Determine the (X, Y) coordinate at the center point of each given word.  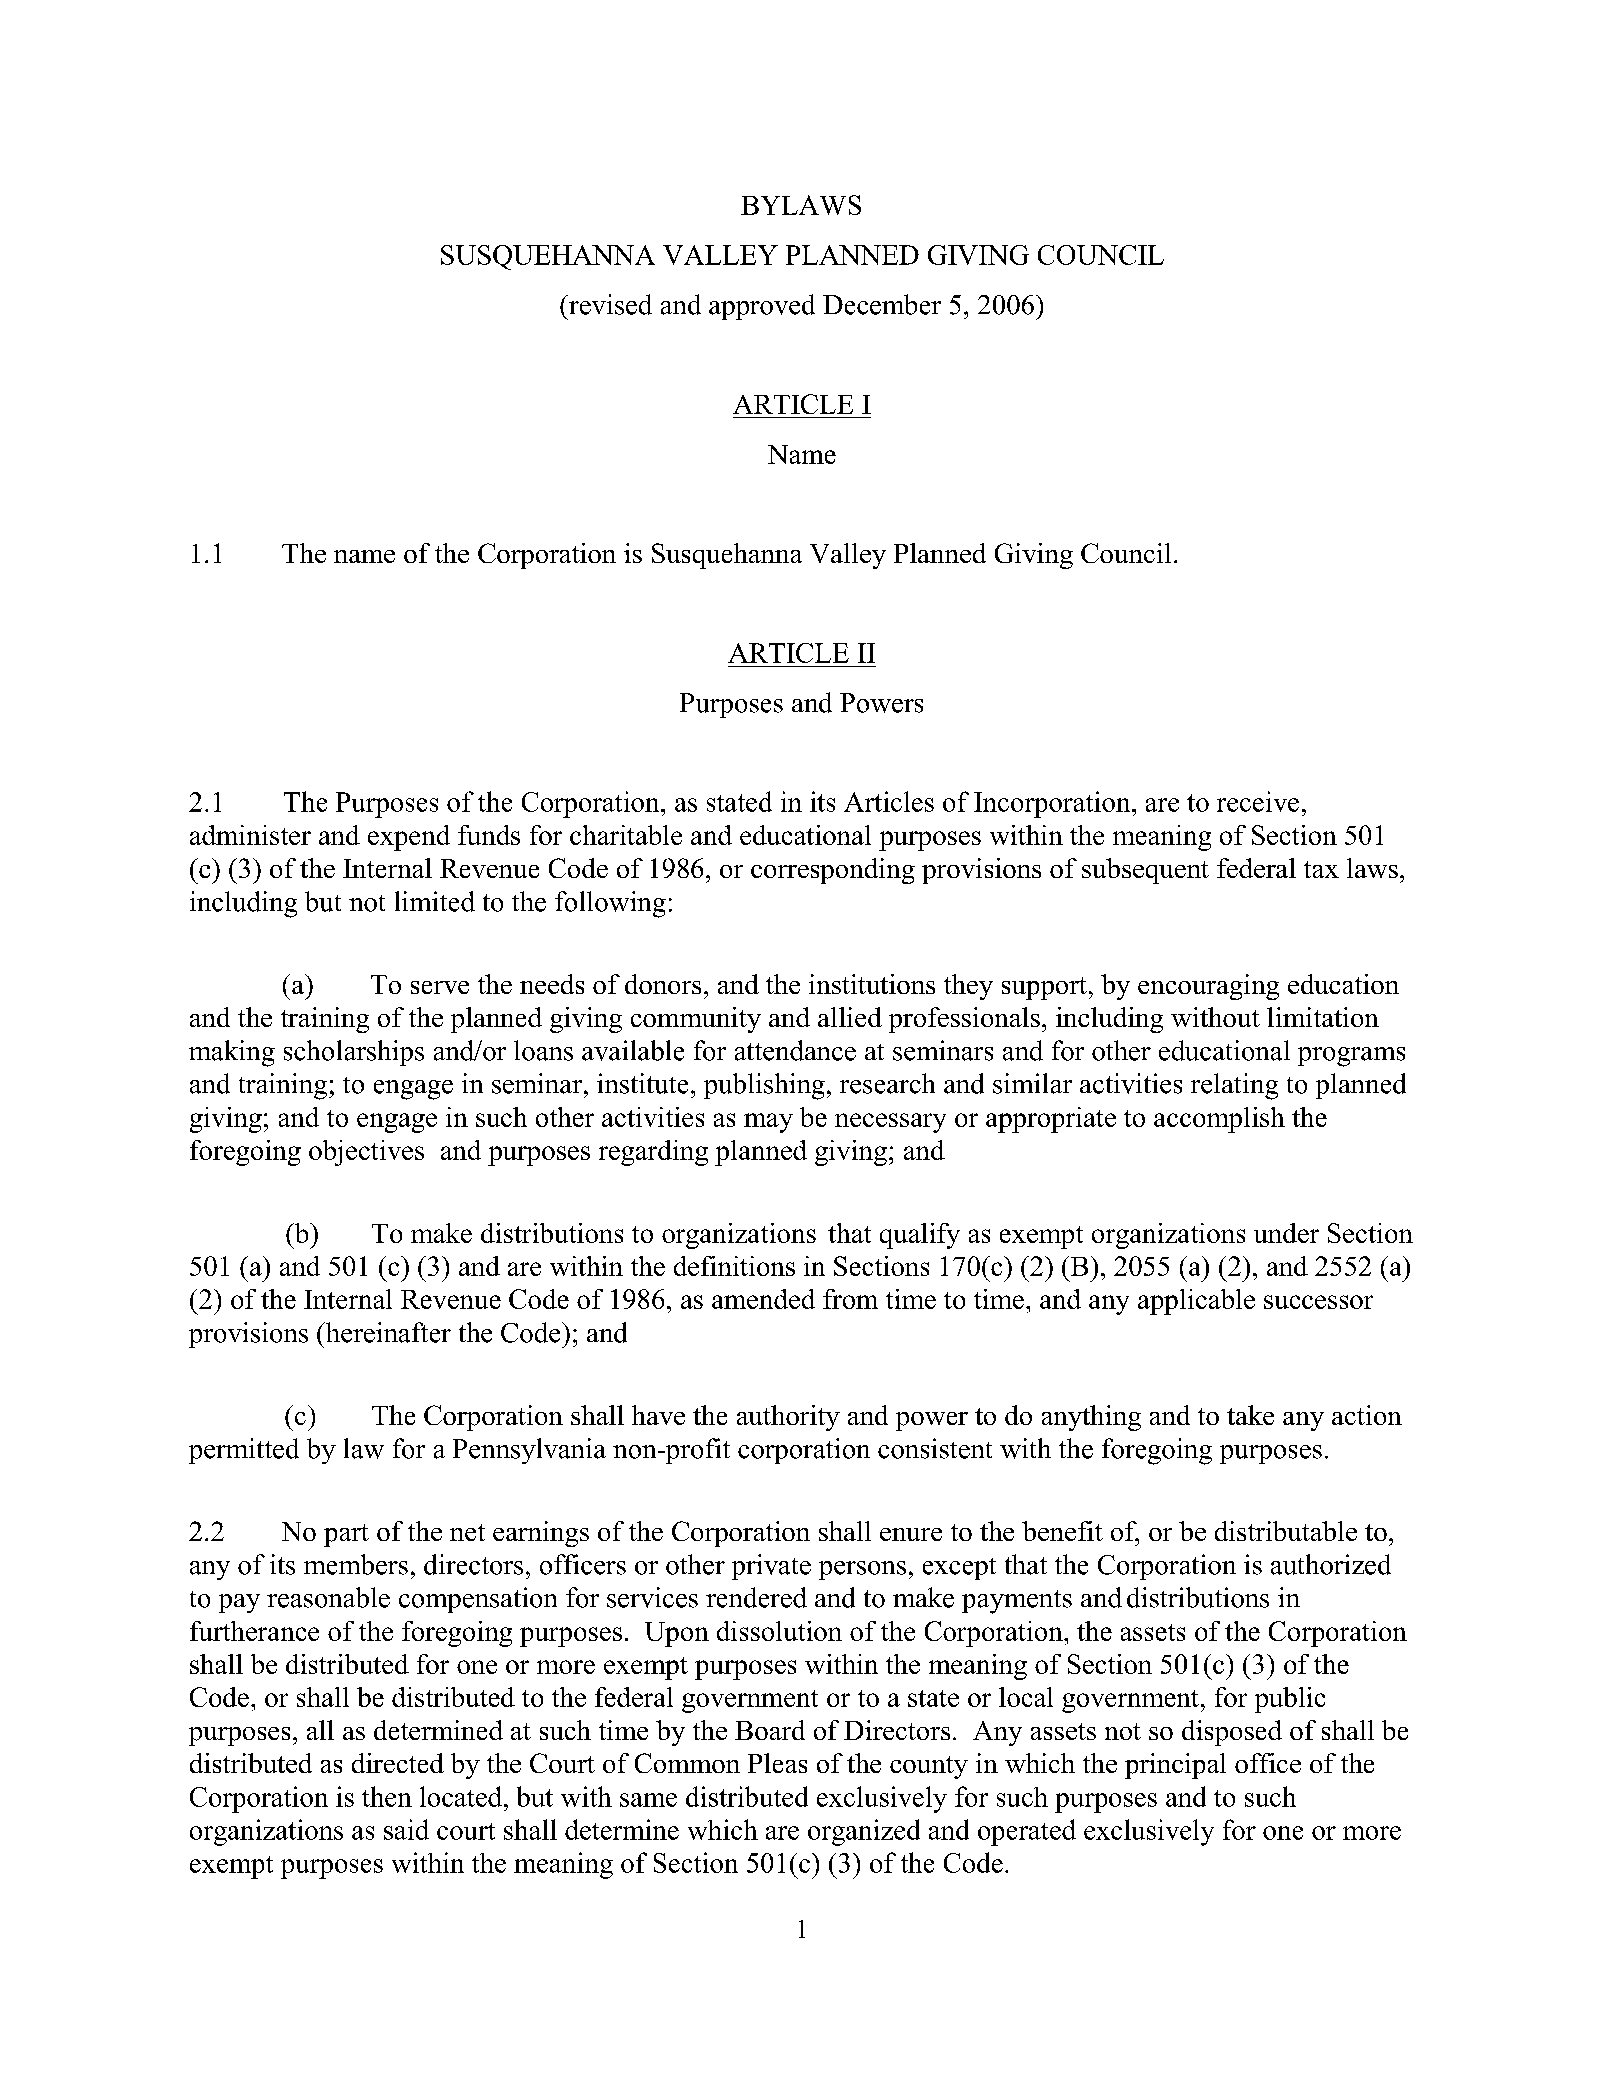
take (1250, 1415)
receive (1258, 801)
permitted (244, 1451)
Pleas (777, 1763)
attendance (795, 1050)
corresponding (833, 871)
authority (788, 1418)
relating (1234, 1086)
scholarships (354, 1053)
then (387, 1796)
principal (1175, 1766)
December (882, 304)
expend (409, 838)
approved (762, 307)
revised (609, 304)
